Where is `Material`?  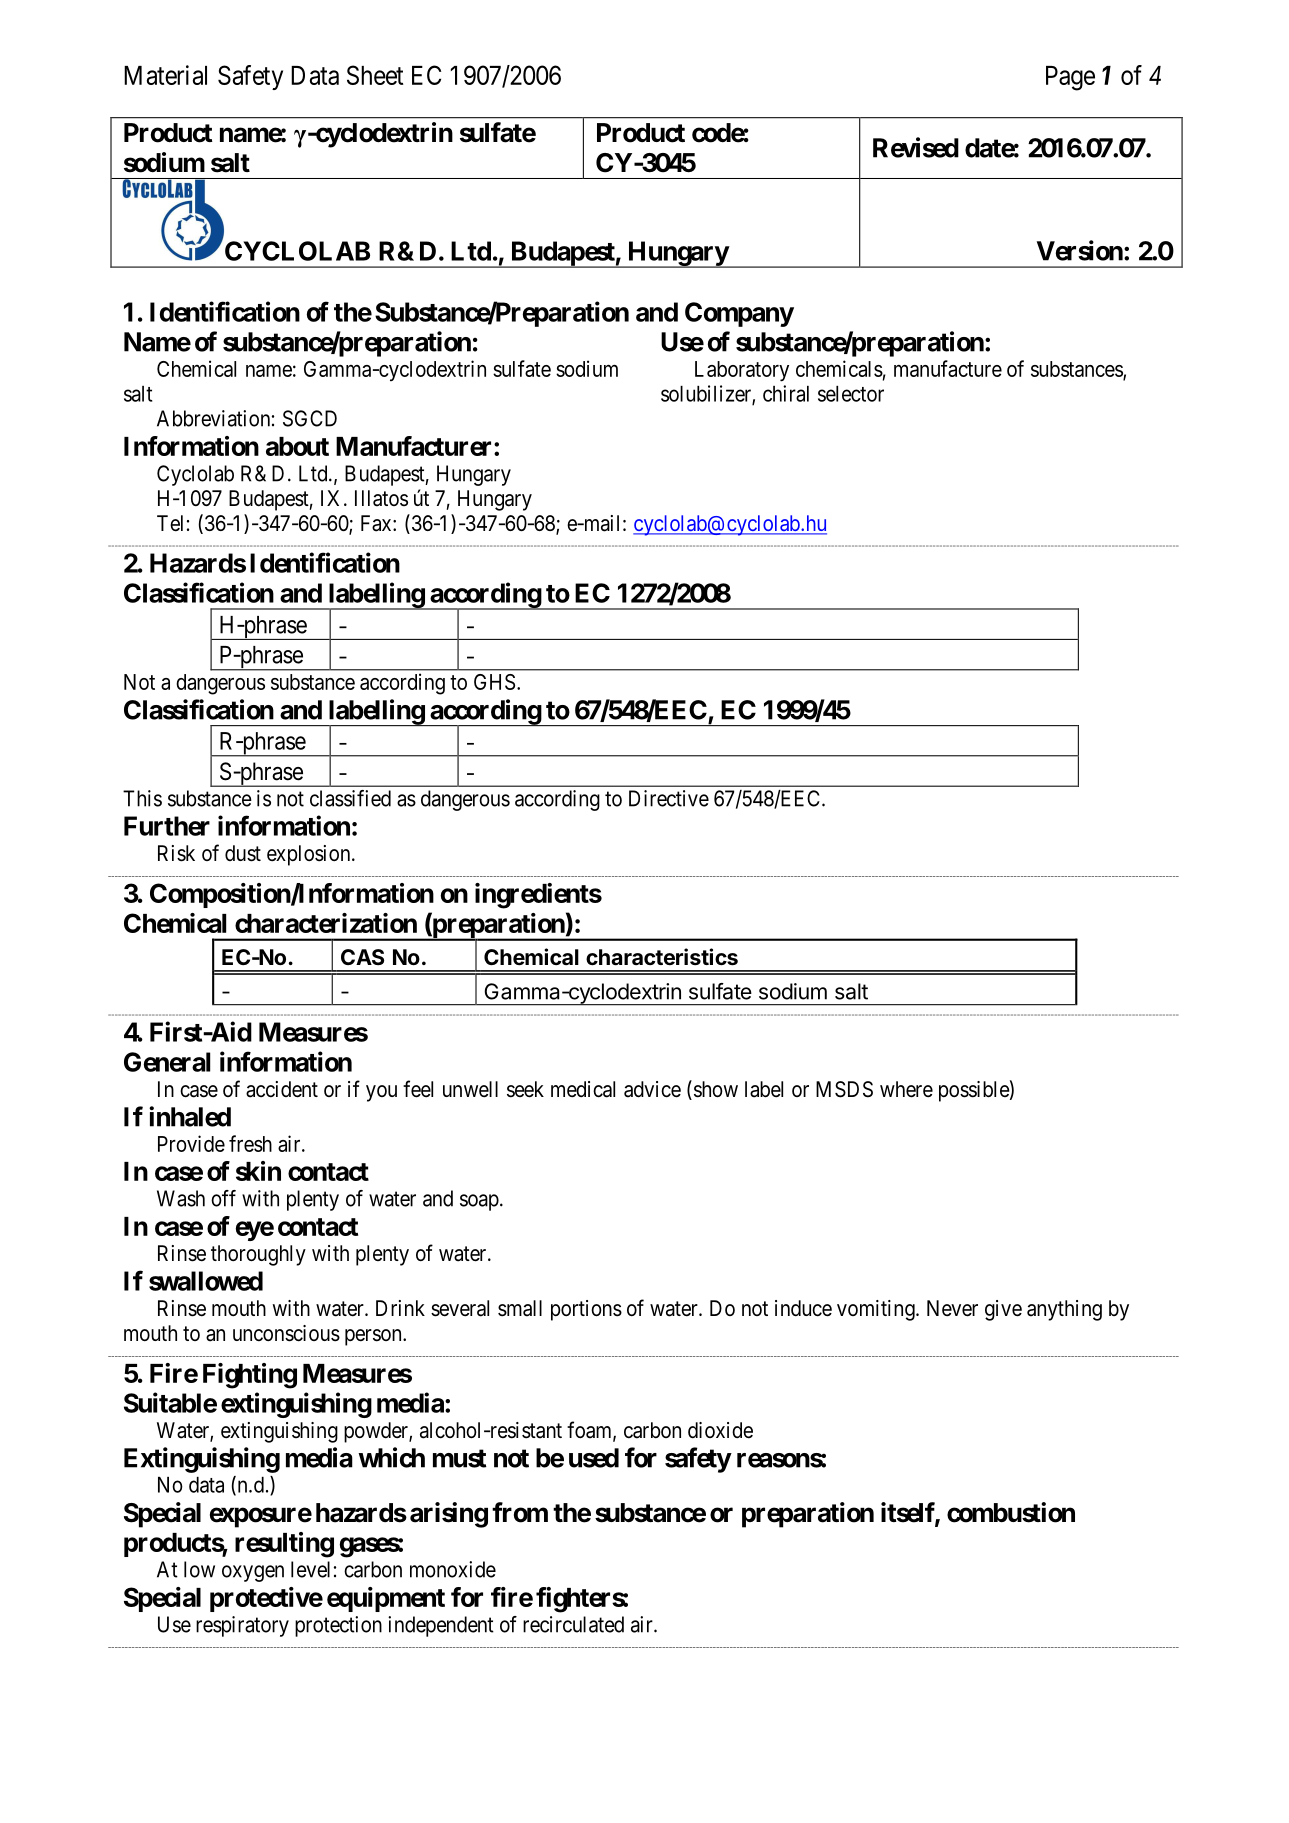 Material is located at coordinates (165, 75).
